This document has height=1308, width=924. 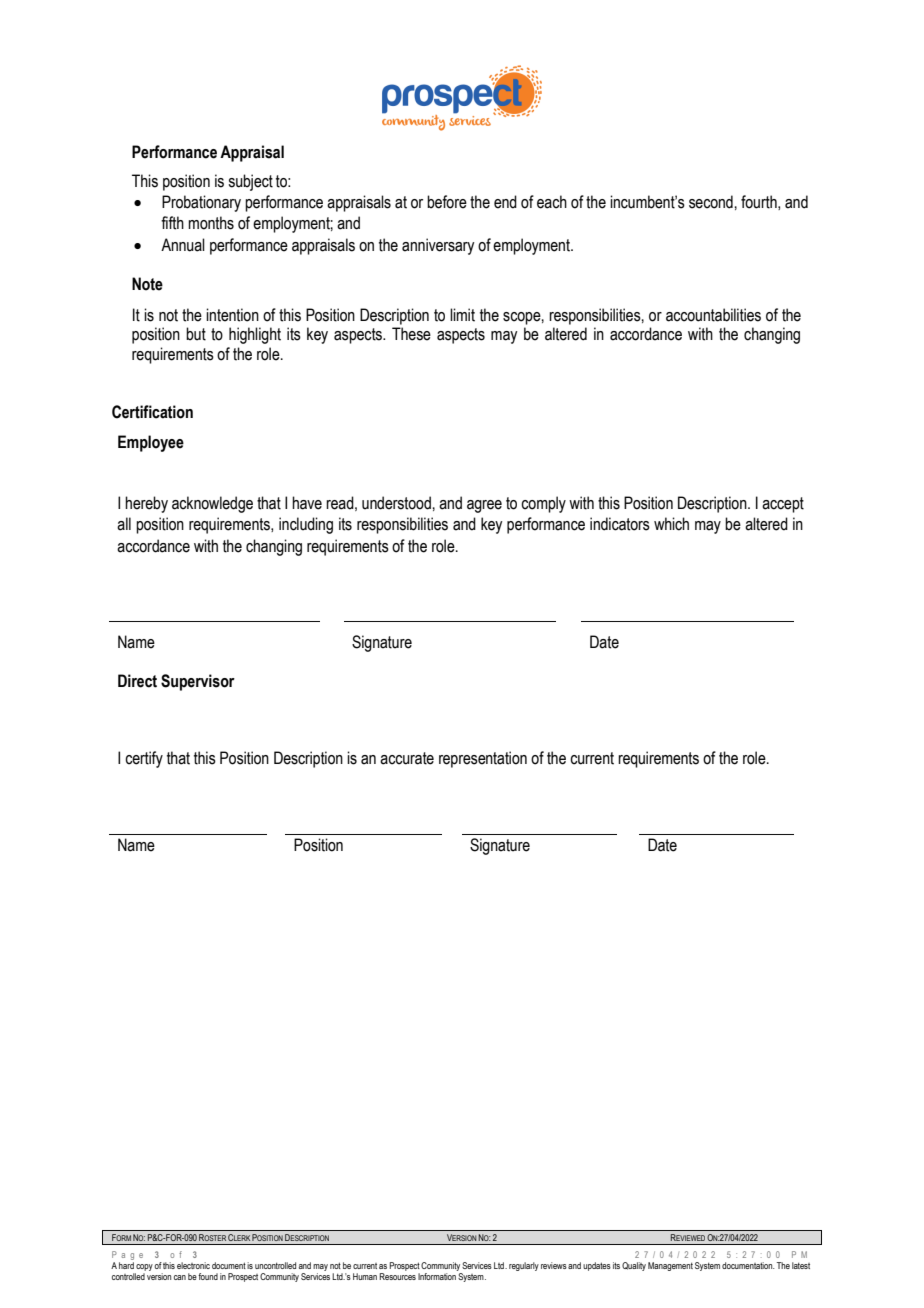 What do you see at coordinates (712, 202) in the document?
I see `second` at bounding box center [712, 202].
